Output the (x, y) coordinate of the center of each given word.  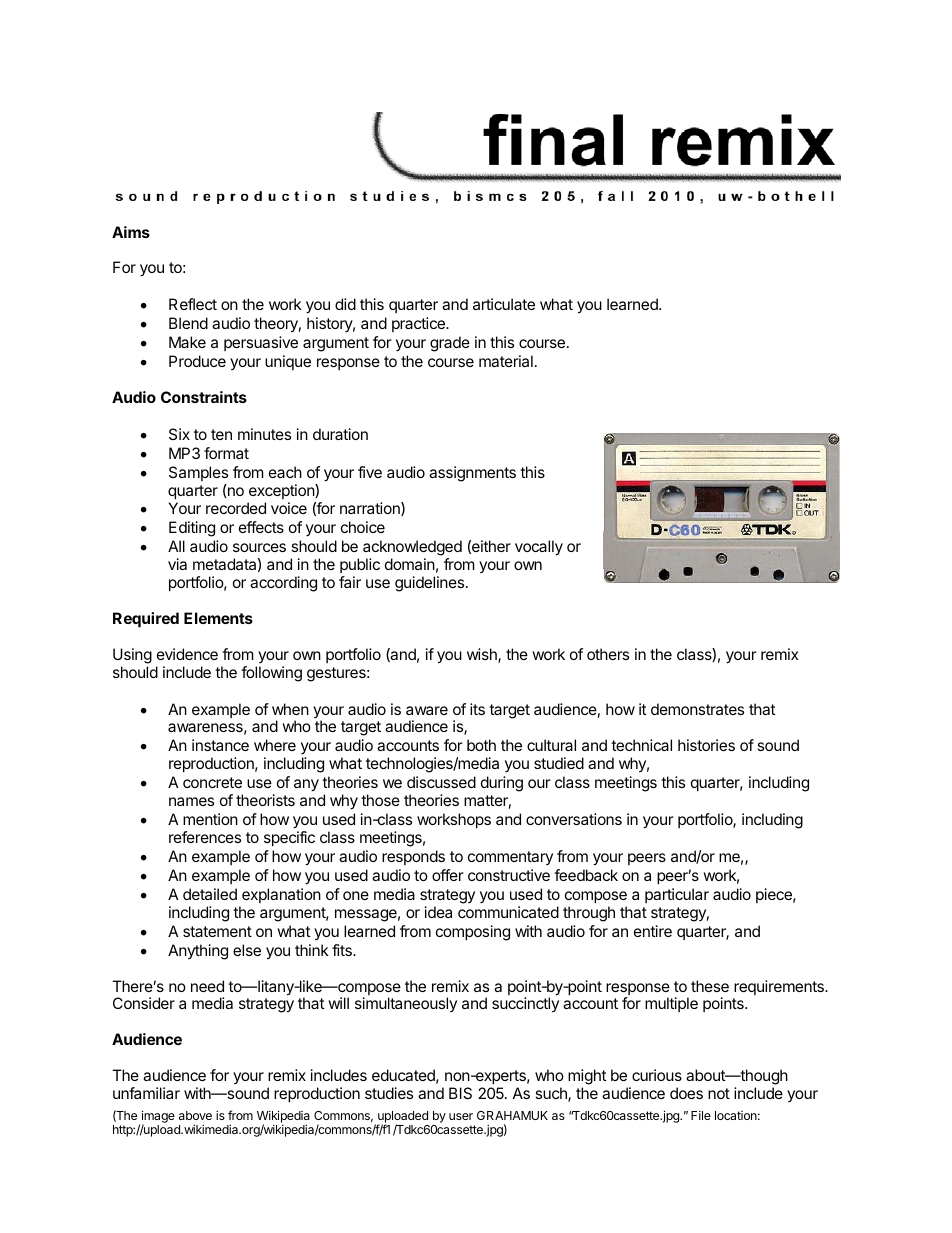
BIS (460, 1093)
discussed (441, 782)
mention (210, 819)
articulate (504, 304)
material (506, 361)
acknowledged (412, 549)
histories (706, 745)
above (195, 1115)
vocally (539, 548)
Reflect (193, 304)
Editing (192, 529)
